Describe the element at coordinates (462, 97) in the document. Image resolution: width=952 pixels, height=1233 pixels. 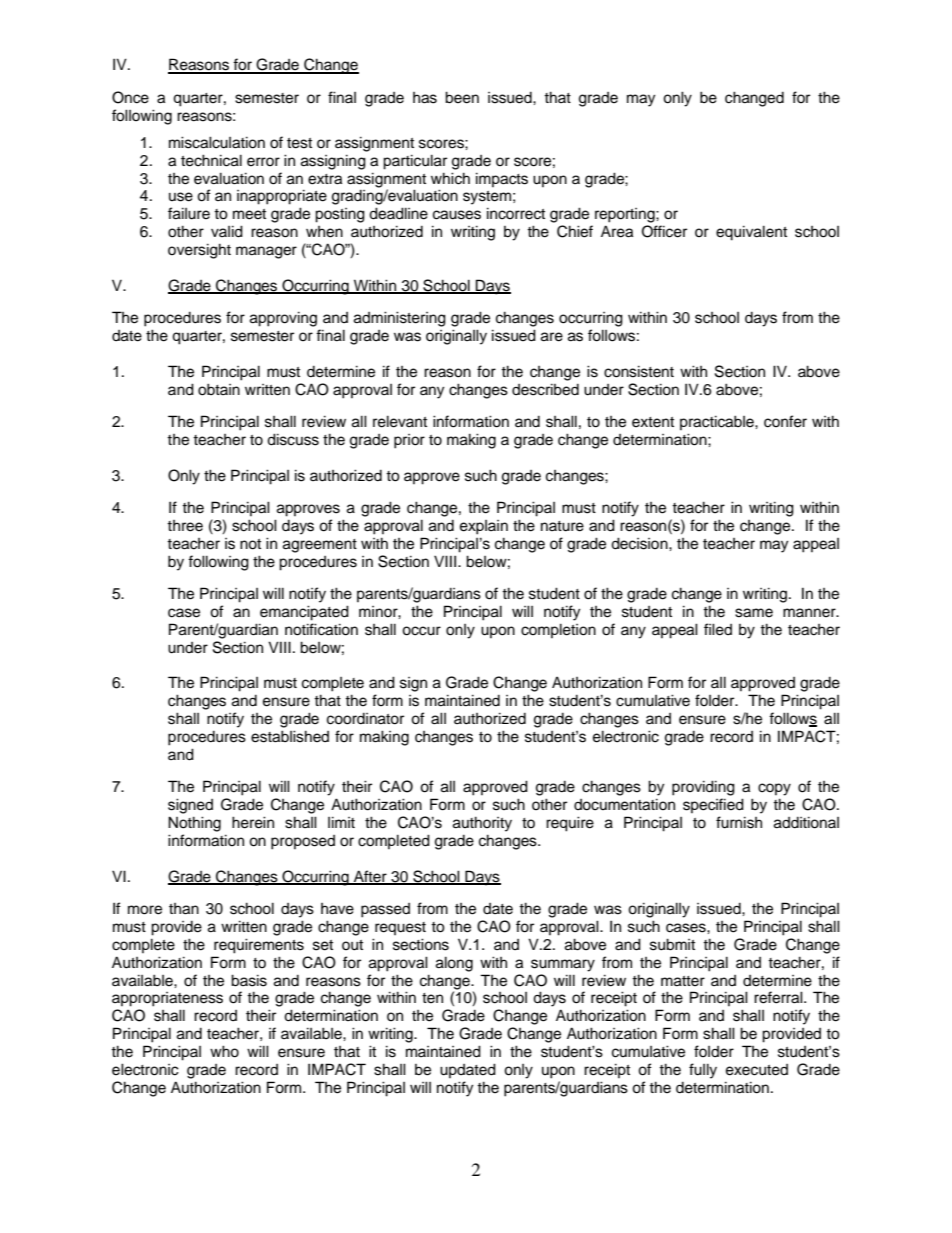
I see `been` at that location.
